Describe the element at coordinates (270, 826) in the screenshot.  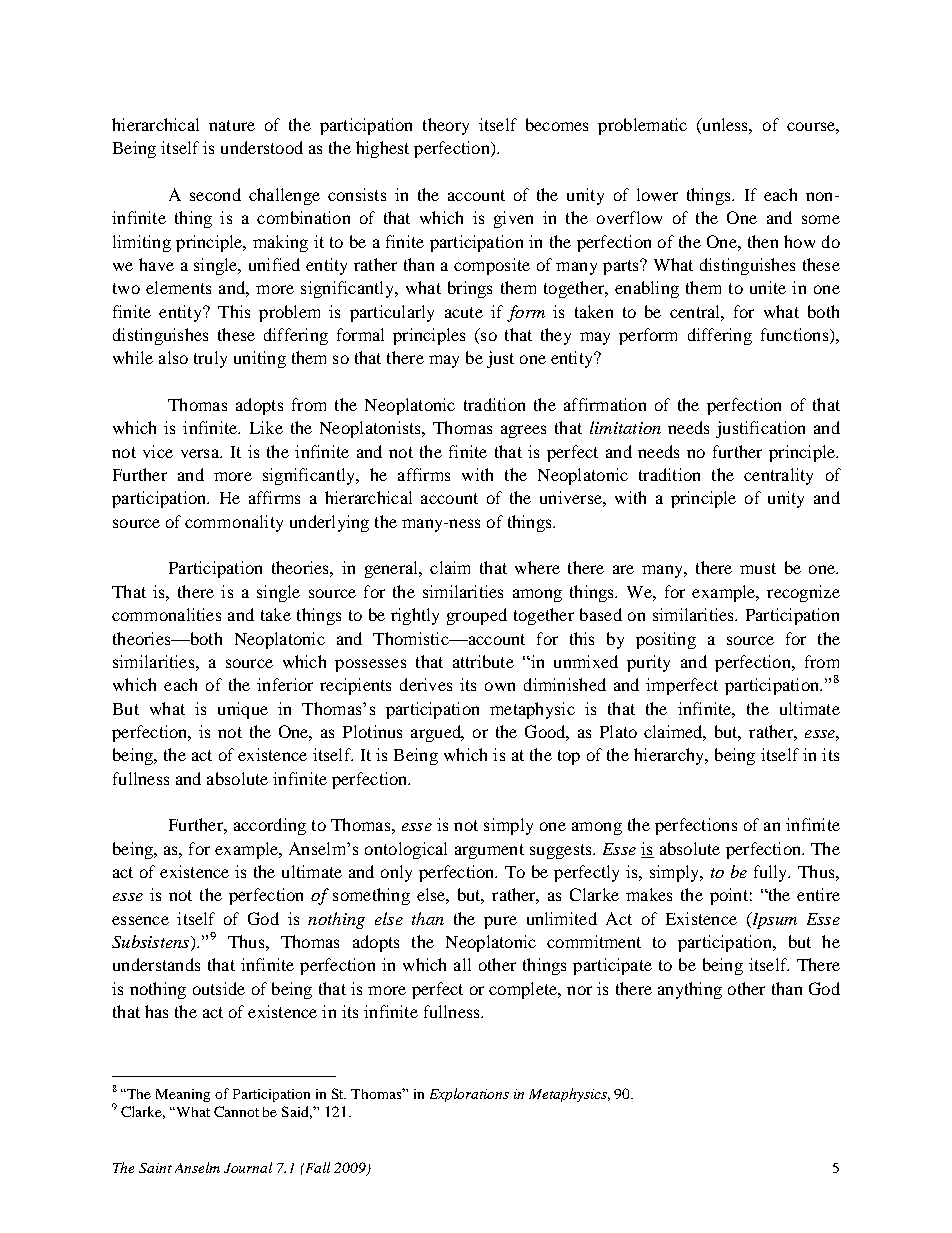
I see `according` at that location.
